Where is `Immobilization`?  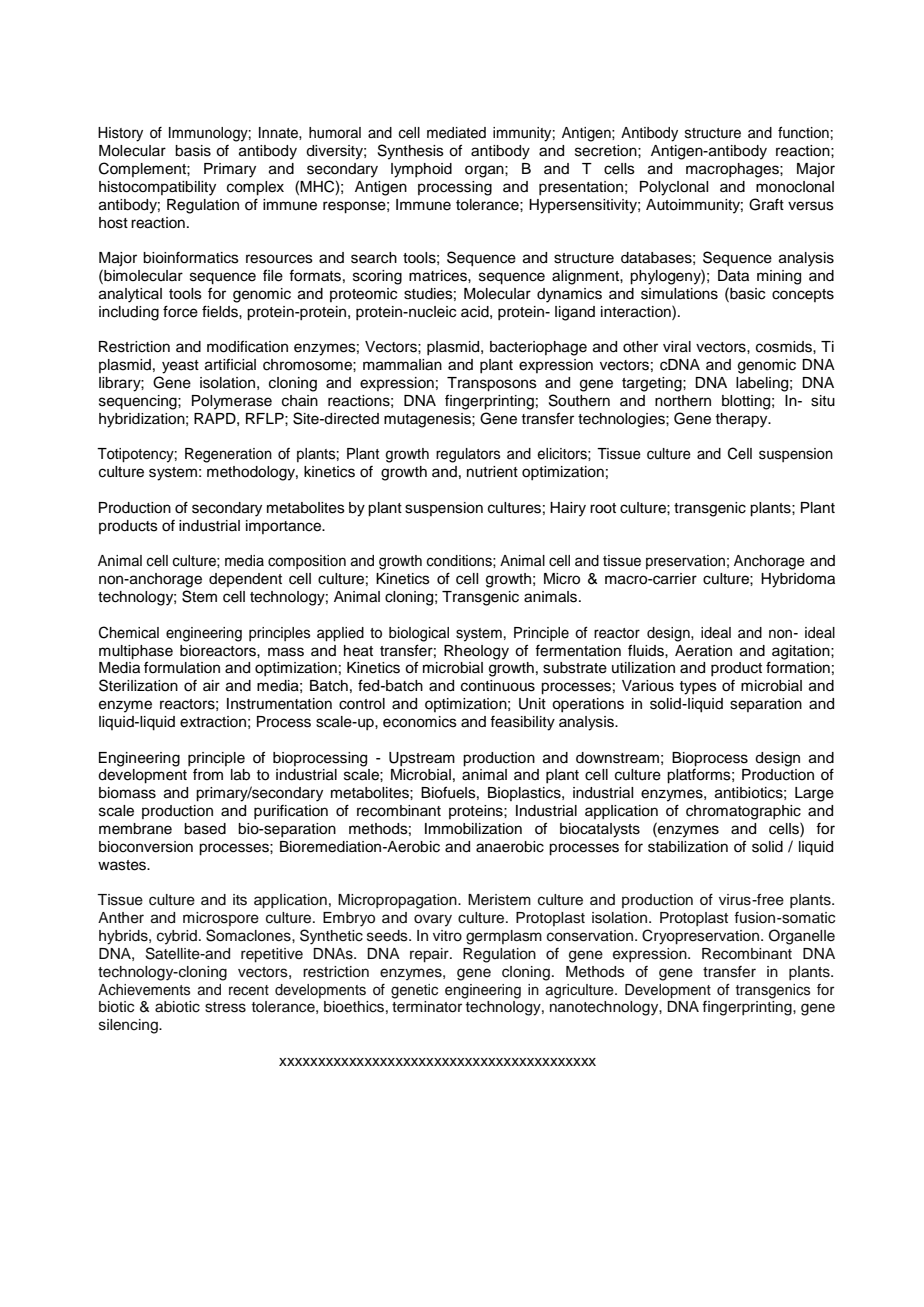 Immobilization is located at coordinates (473, 829).
